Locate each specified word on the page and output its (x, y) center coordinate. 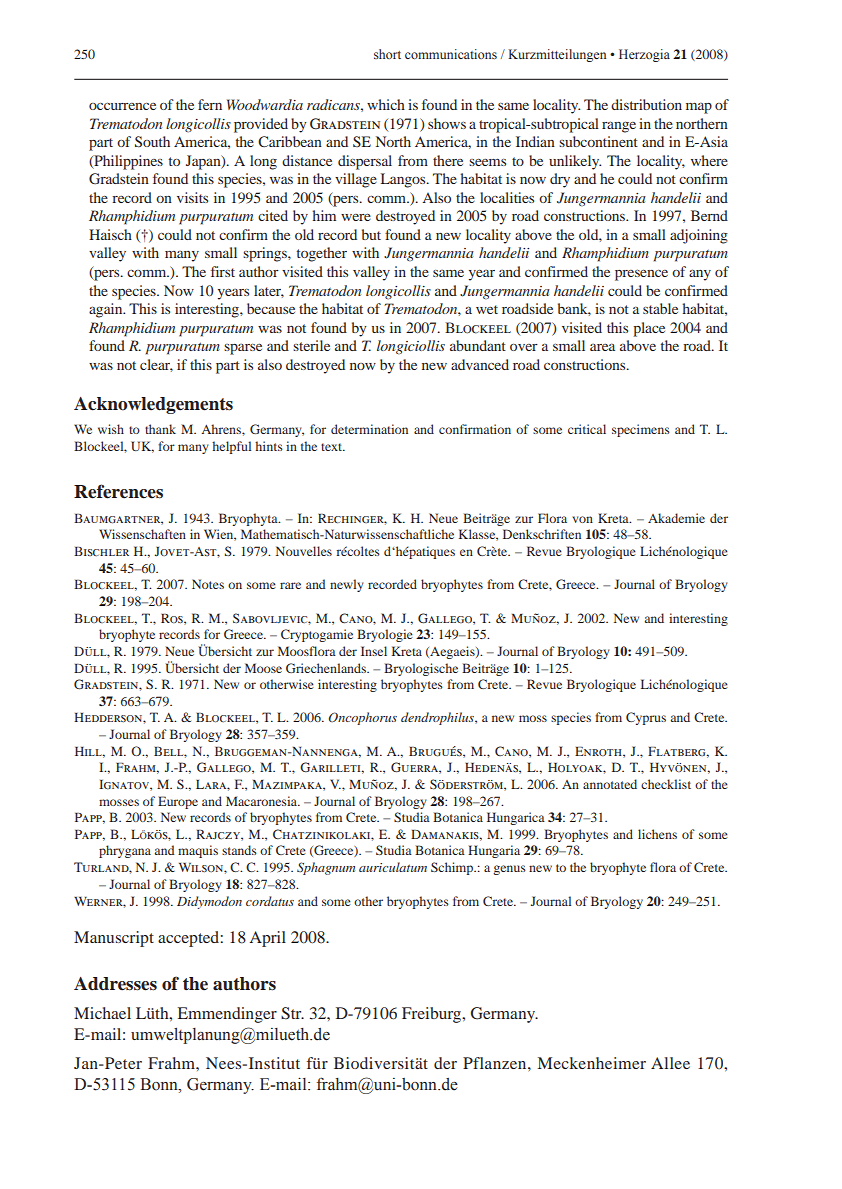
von (582, 519)
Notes (208, 584)
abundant (478, 345)
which (386, 104)
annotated (610, 784)
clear (156, 365)
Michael (102, 1013)
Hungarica (516, 818)
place (649, 329)
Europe (178, 802)
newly (346, 585)
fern (210, 104)
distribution (646, 104)
